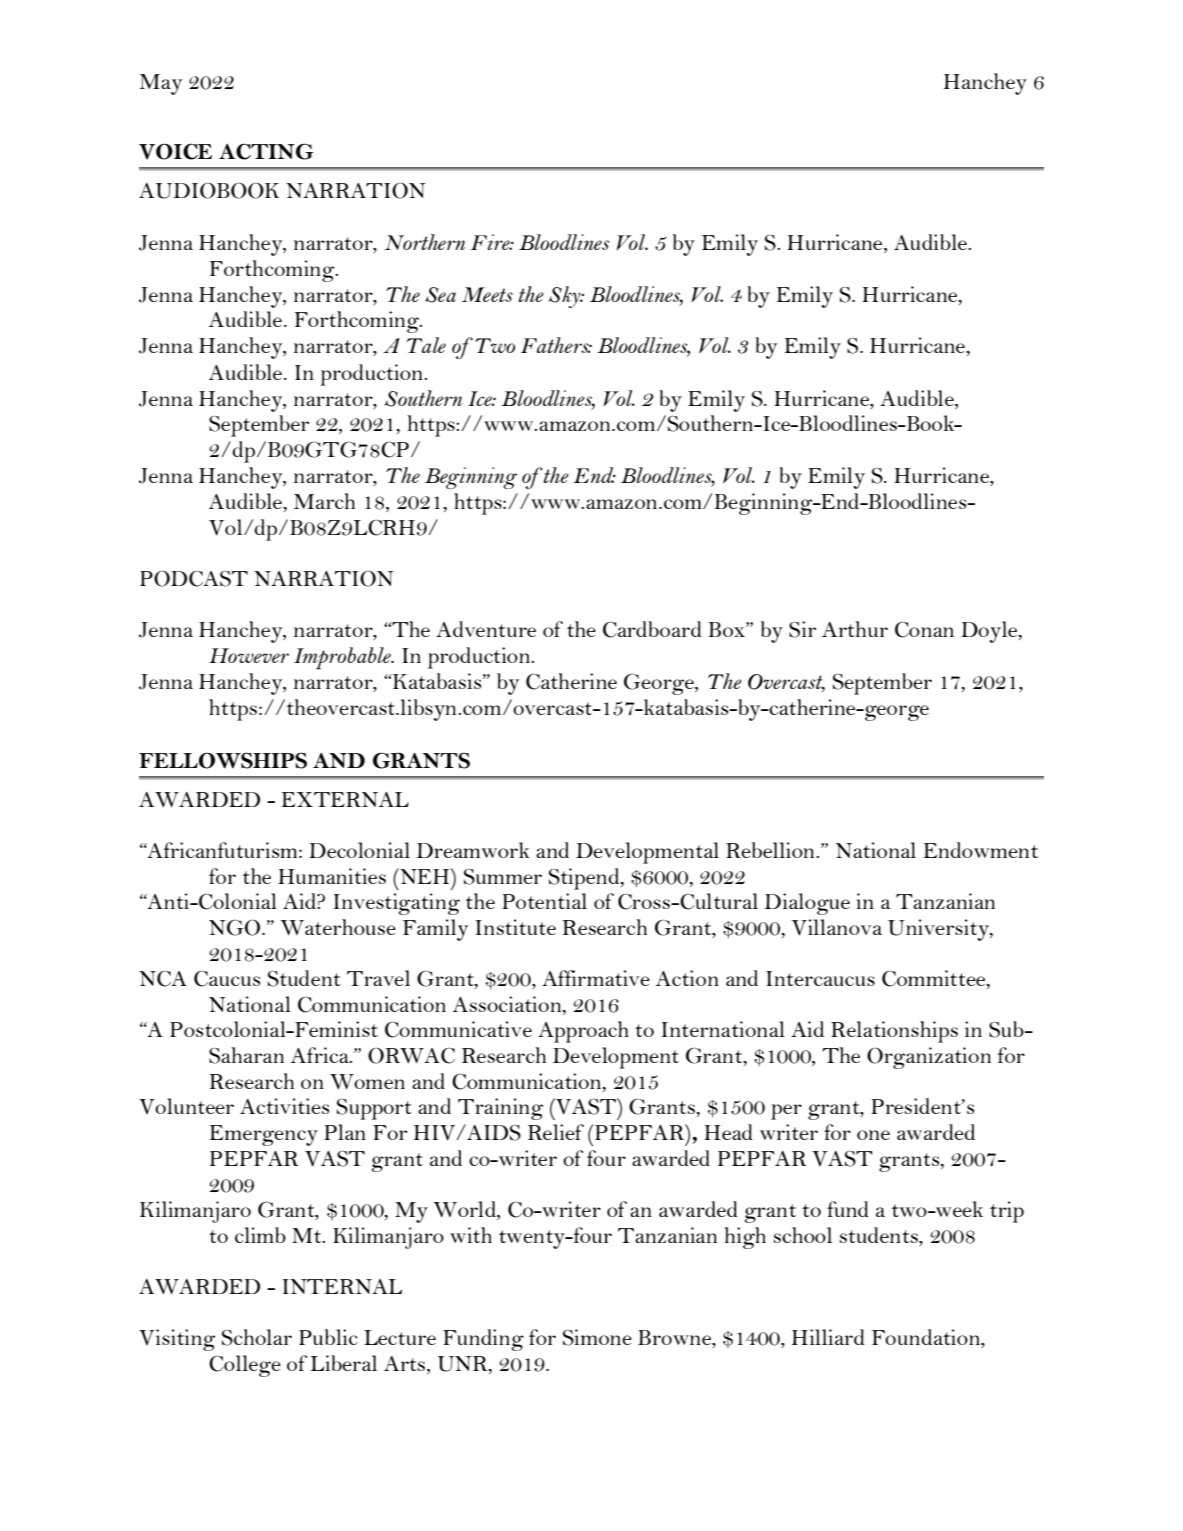  What do you see at coordinates (249, 655) in the image?
I see `However` at bounding box center [249, 655].
